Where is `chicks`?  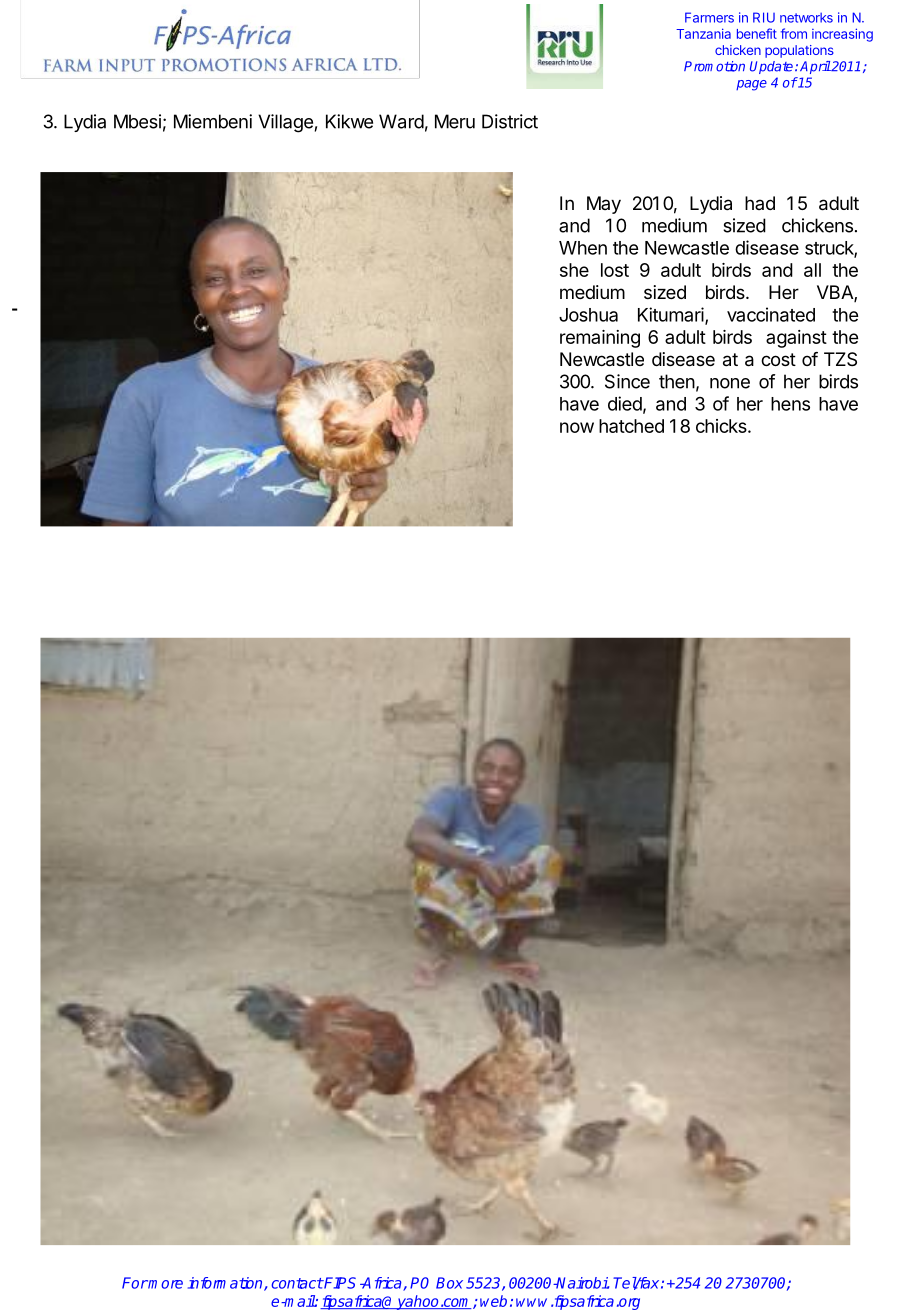 chicks is located at coordinates (722, 426).
